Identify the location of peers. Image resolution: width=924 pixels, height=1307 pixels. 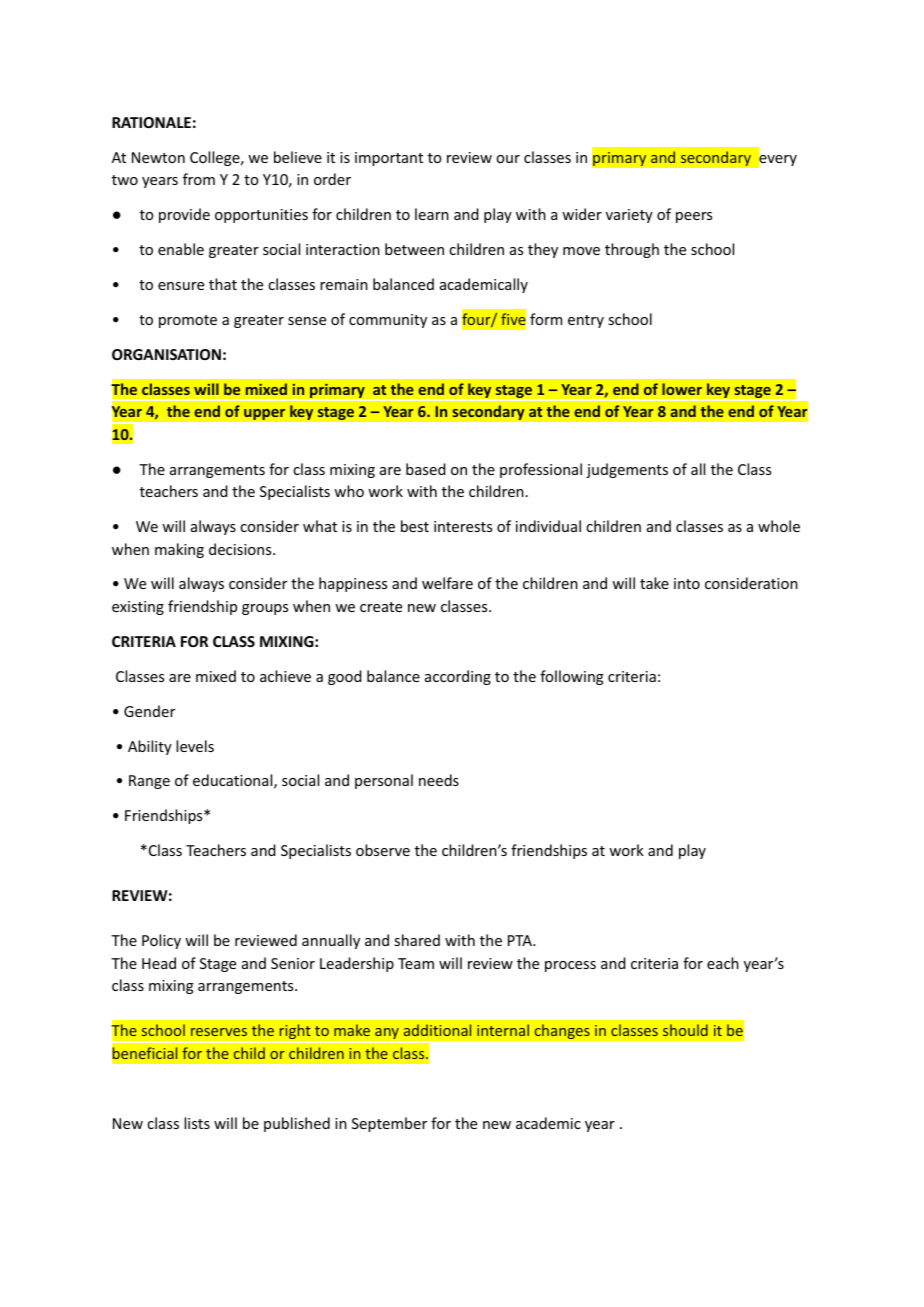
(694, 217).
